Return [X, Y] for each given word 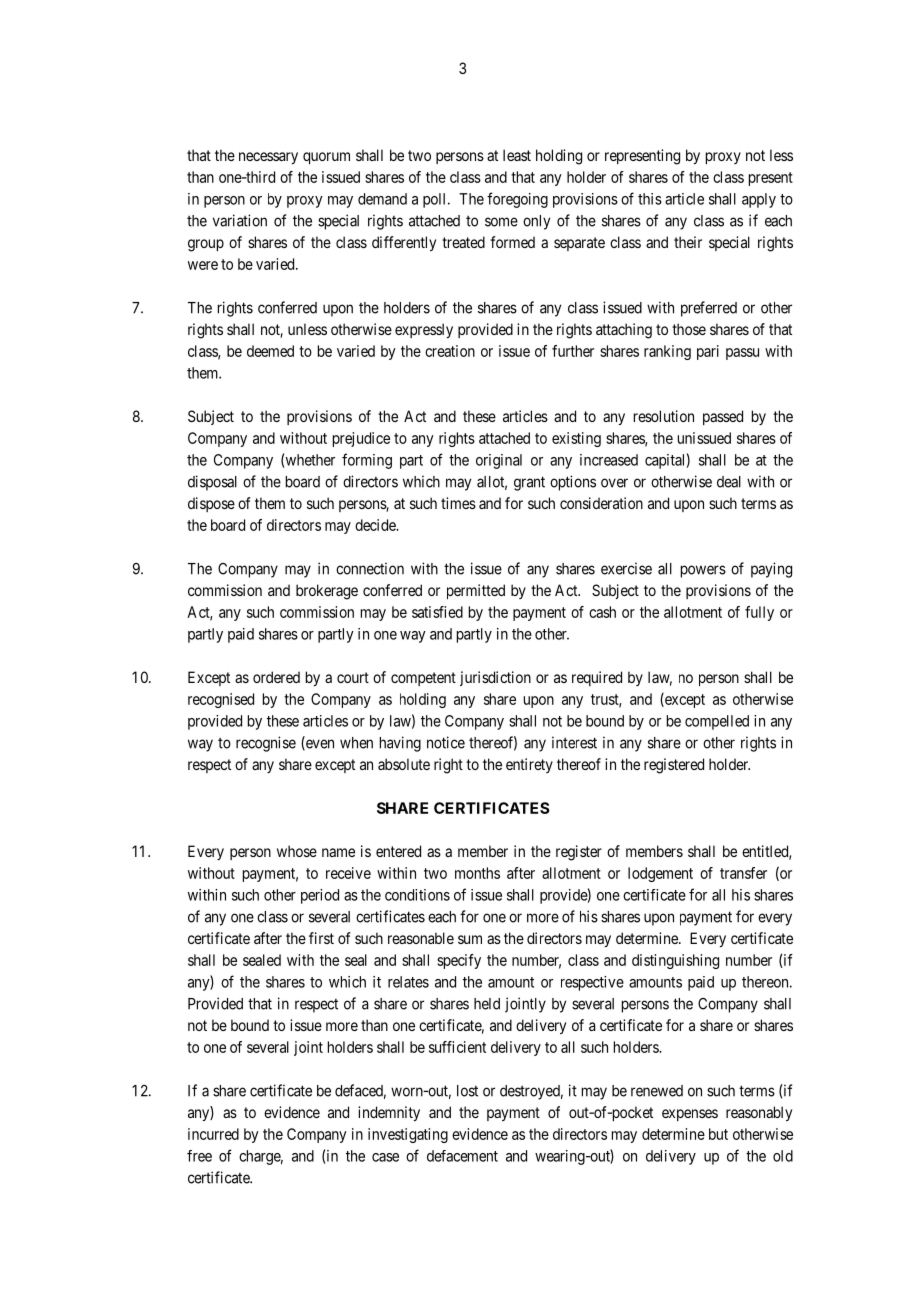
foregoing [517, 200]
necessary [268, 158]
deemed [270, 351]
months [477, 873]
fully [759, 613]
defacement [462, 1156]
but [718, 1134]
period [320, 896]
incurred [213, 1134]
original [499, 461]
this [650, 199]
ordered [276, 677]
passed [723, 417]
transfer [743, 873]
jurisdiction [495, 678]
